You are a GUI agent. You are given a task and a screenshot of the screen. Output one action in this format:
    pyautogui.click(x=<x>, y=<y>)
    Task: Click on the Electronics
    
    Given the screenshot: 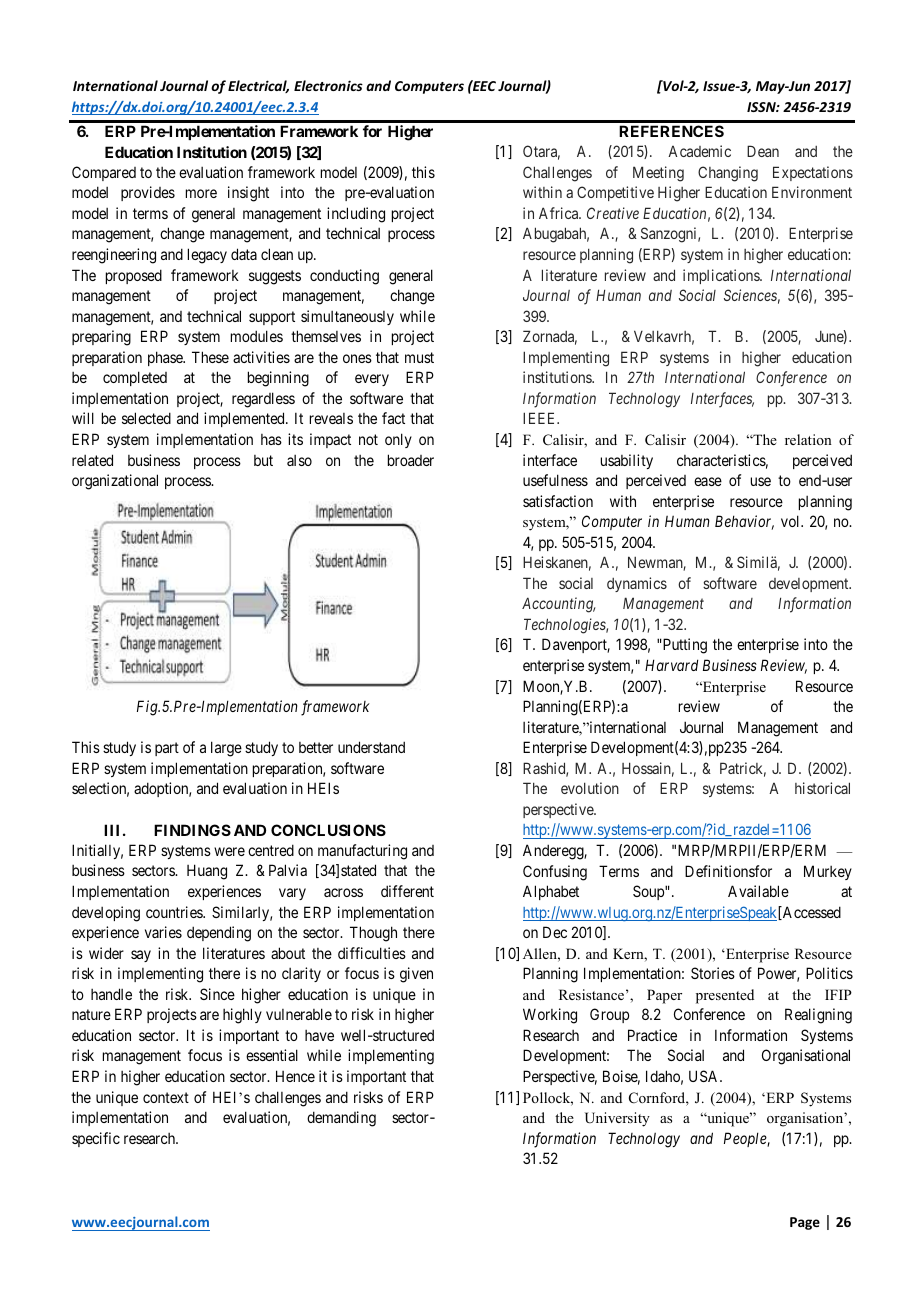 What is the action you would take?
    pyautogui.click(x=328, y=85)
